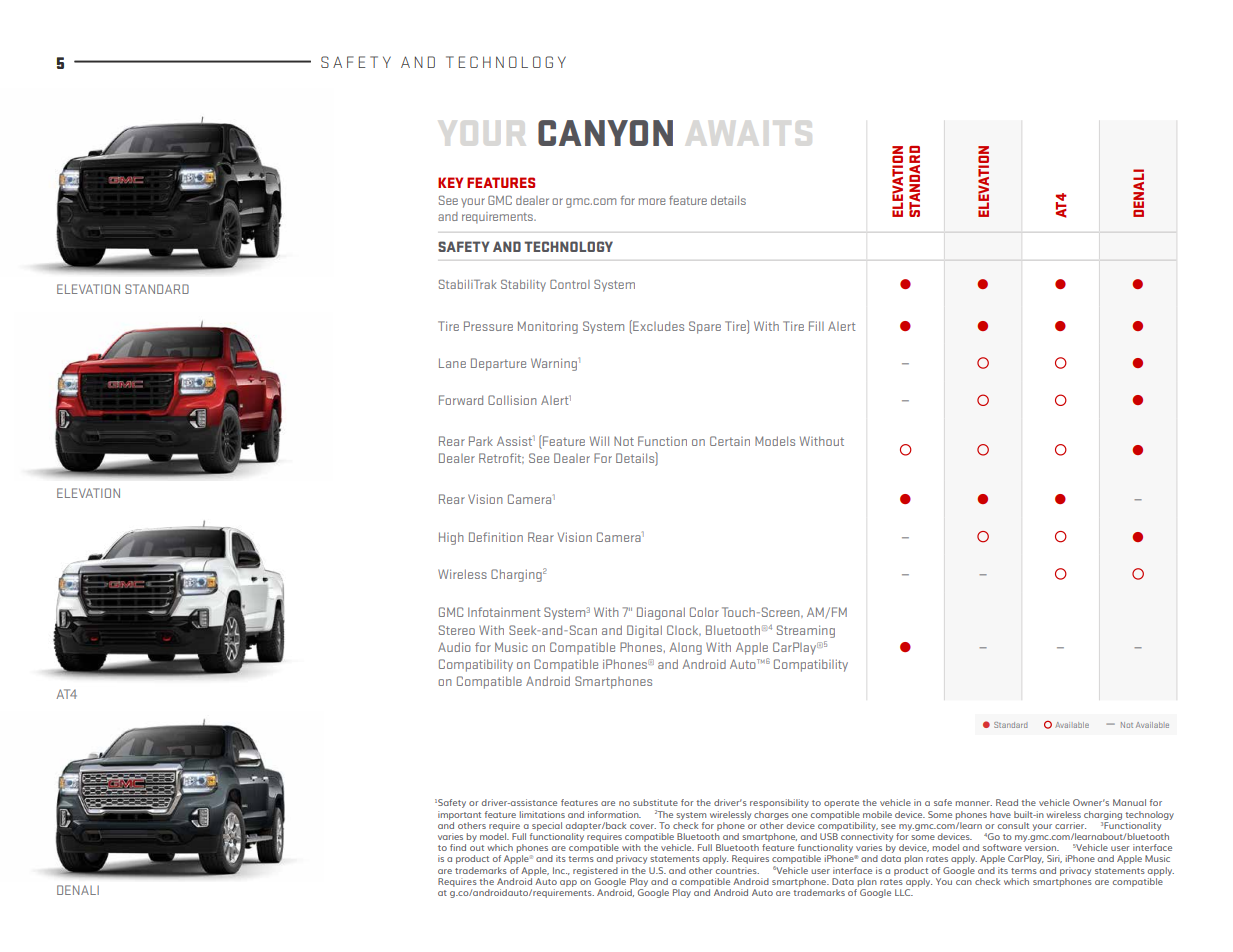 The height and width of the screenshot is (952, 1233). Describe the element at coordinates (816, 326) in the screenshot. I see `Fill` at that location.
